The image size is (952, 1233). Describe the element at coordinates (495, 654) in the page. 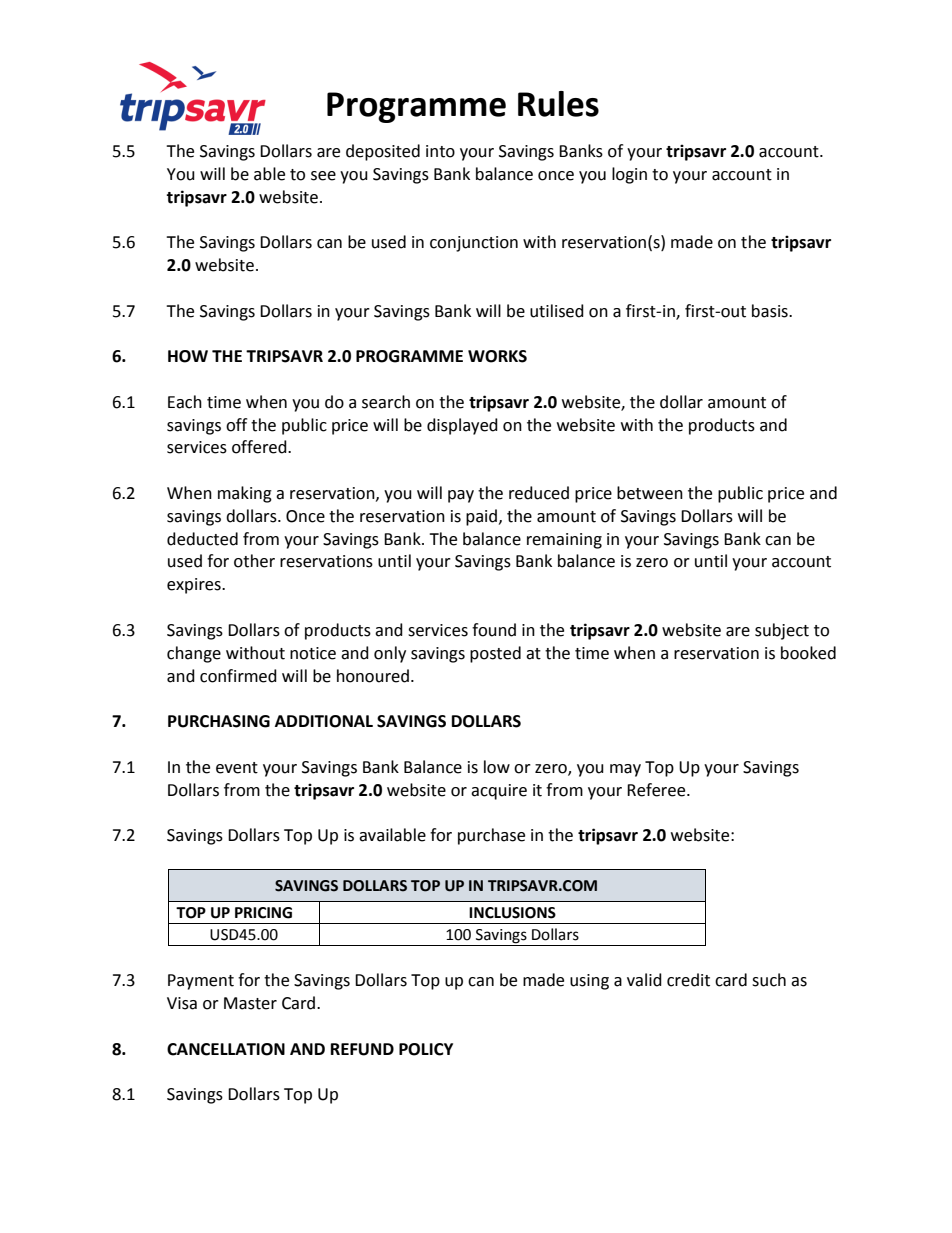

I see `posted` at that location.
